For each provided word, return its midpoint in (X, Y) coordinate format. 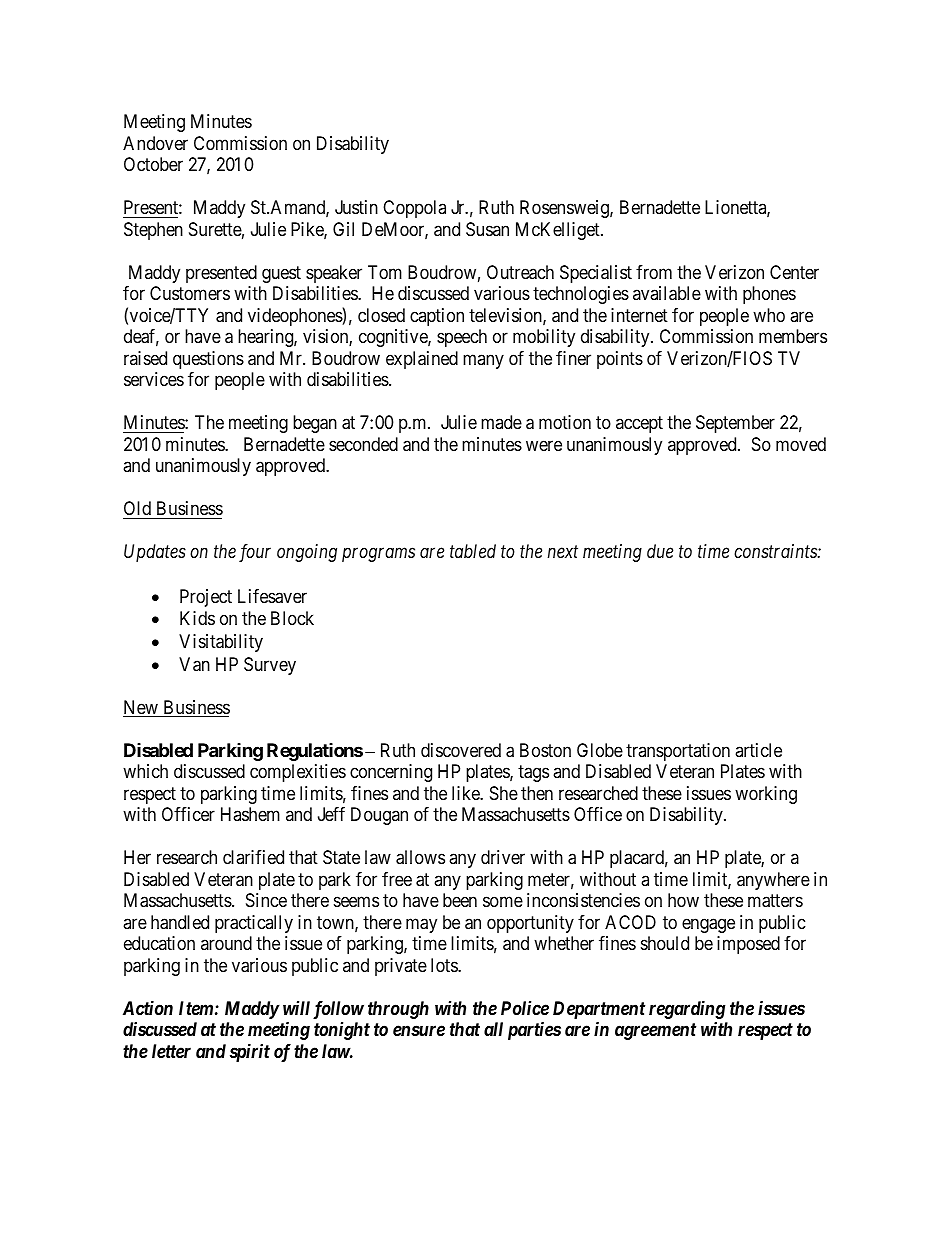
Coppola (414, 209)
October (153, 164)
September (735, 424)
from (654, 272)
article (758, 750)
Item (196, 1008)
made (501, 422)
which (145, 771)
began (315, 424)
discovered (461, 750)
